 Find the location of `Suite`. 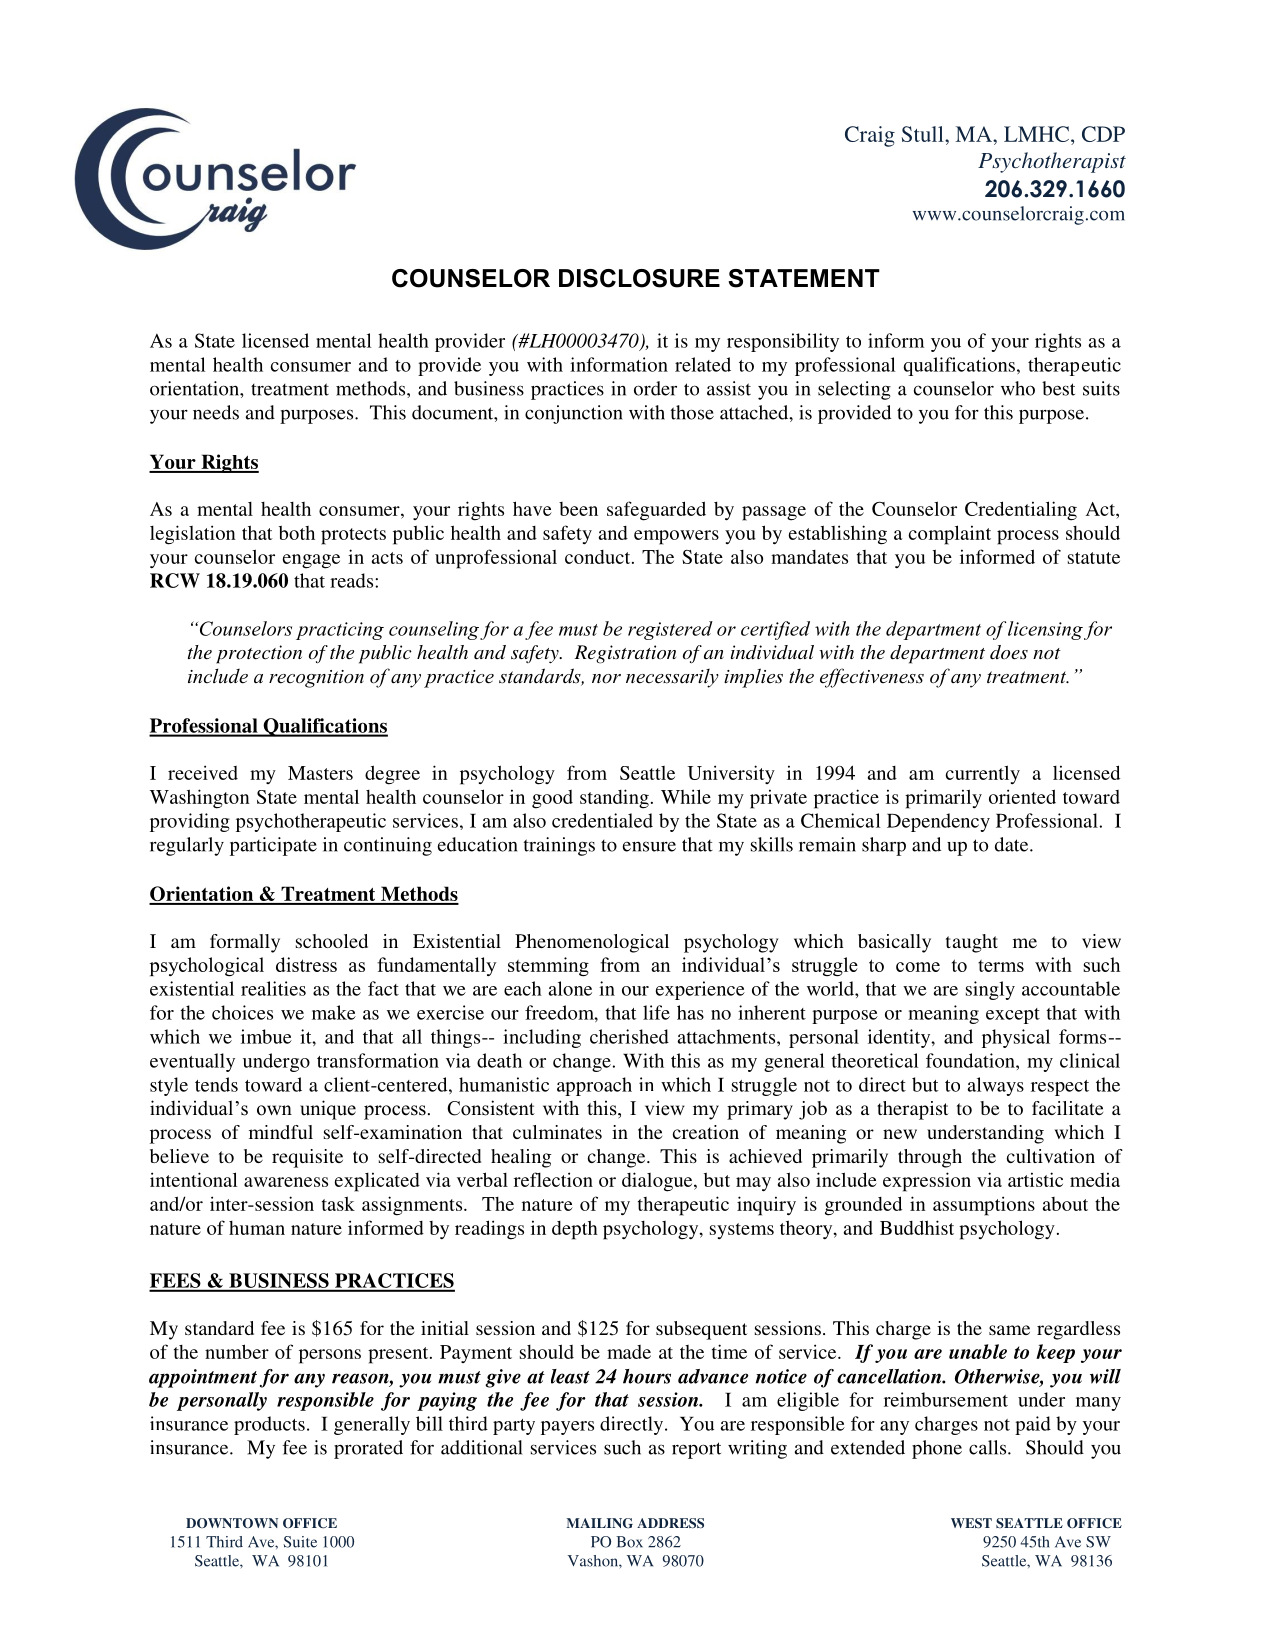

Suite is located at coordinates (300, 1542).
